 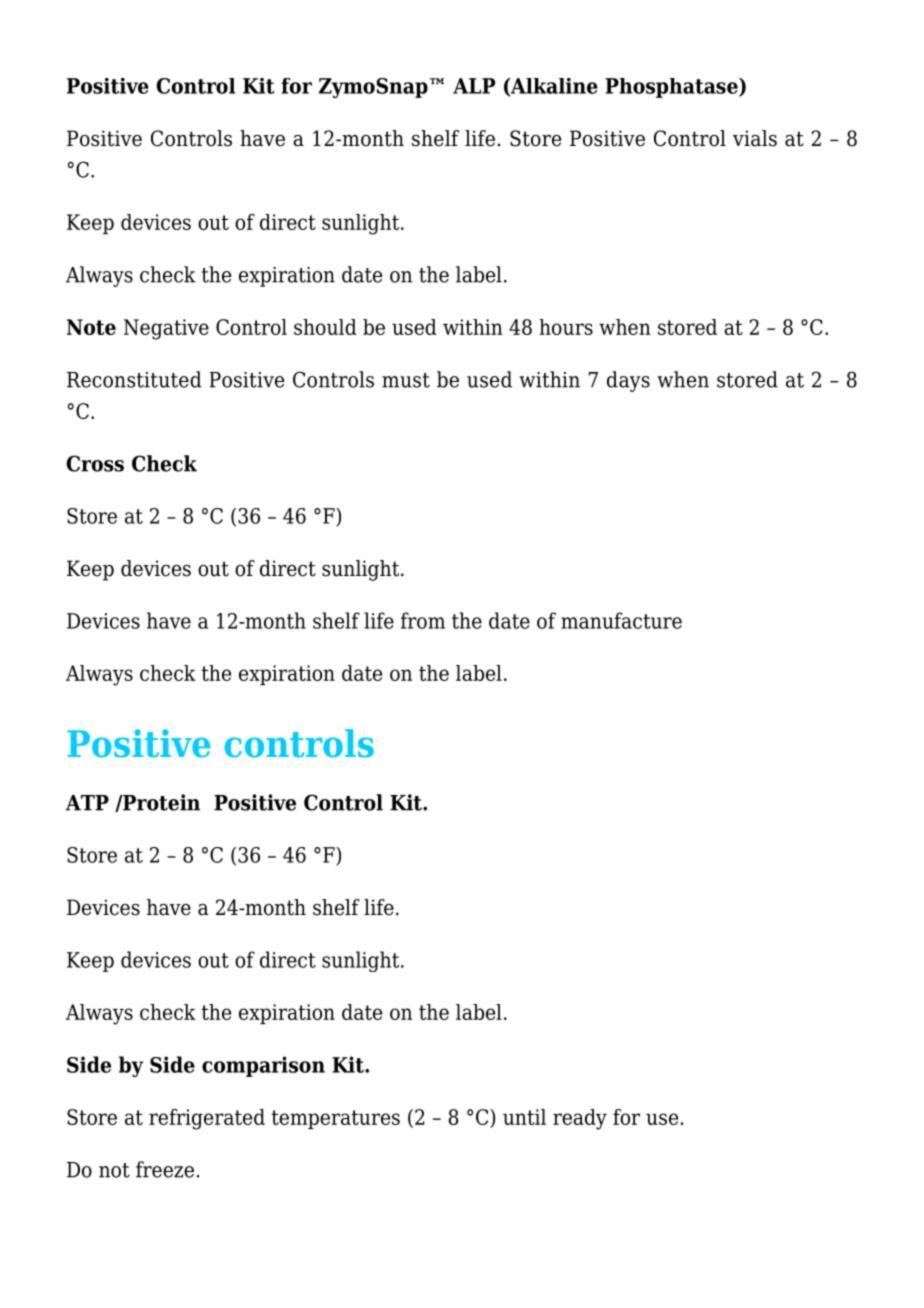 I want to click on freeze, so click(x=165, y=1169).
